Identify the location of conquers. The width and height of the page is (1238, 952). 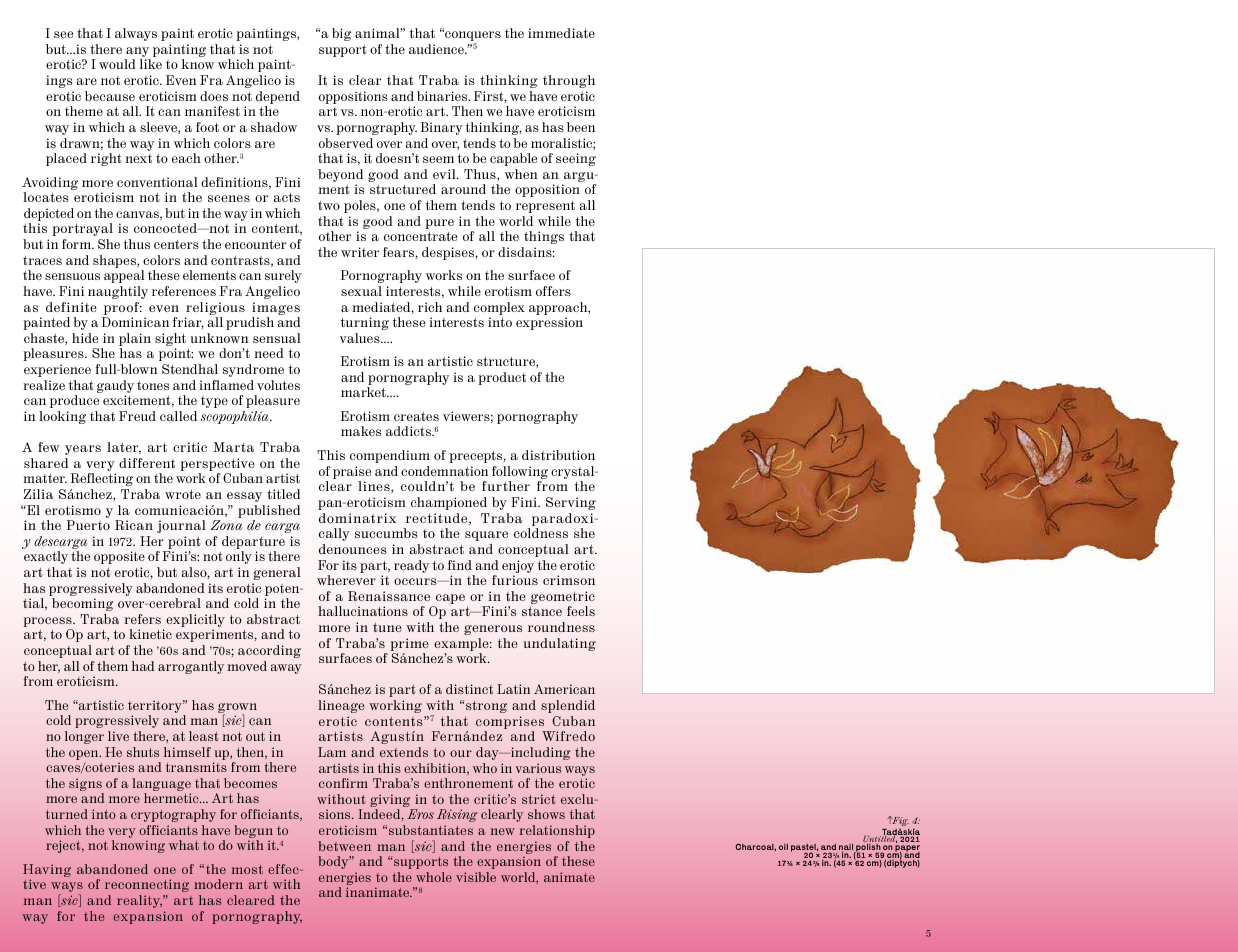
(472, 37).
